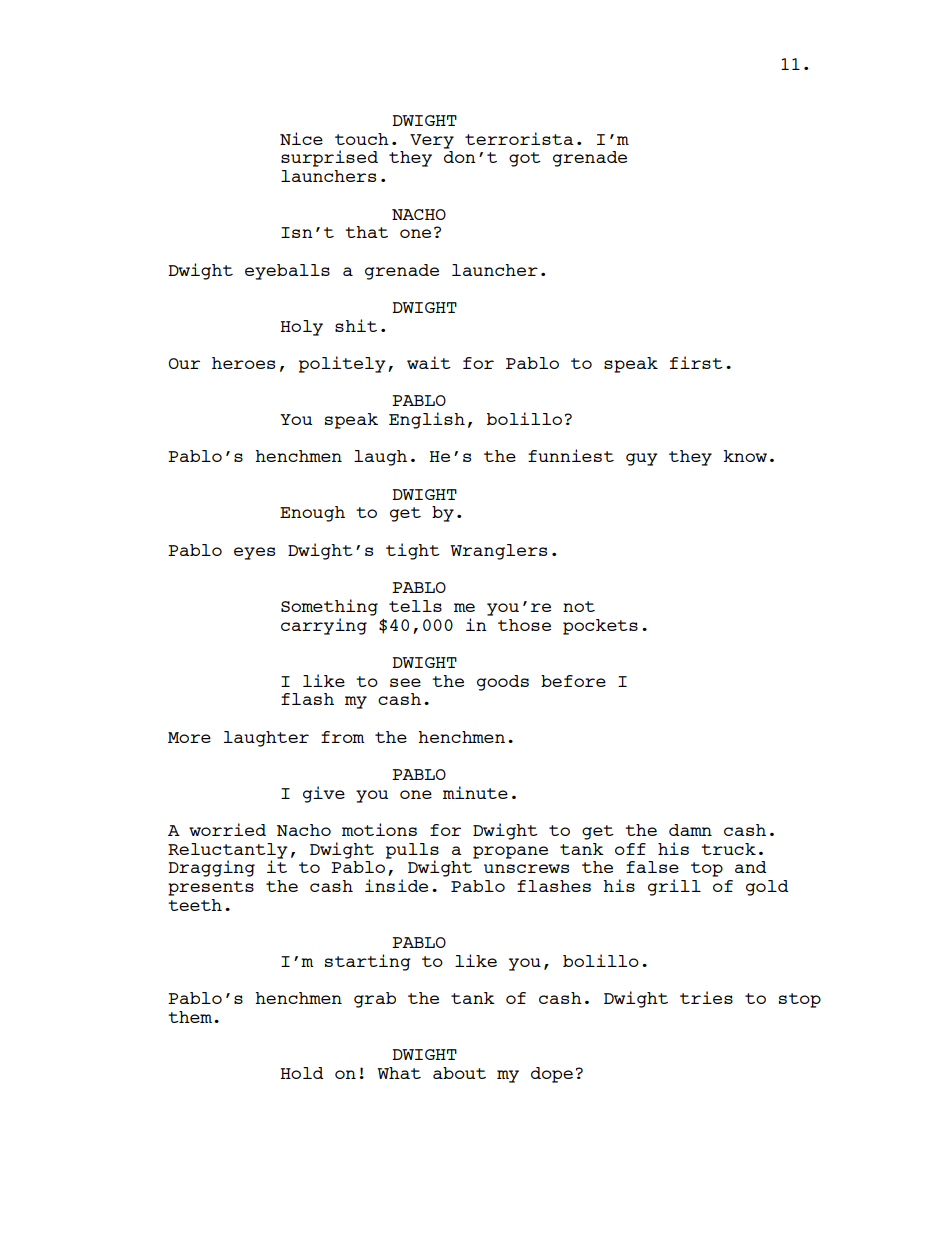 The image size is (952, 1233). Describe the element at coordinates (525, 159) in the page. I see `got` at that location.
